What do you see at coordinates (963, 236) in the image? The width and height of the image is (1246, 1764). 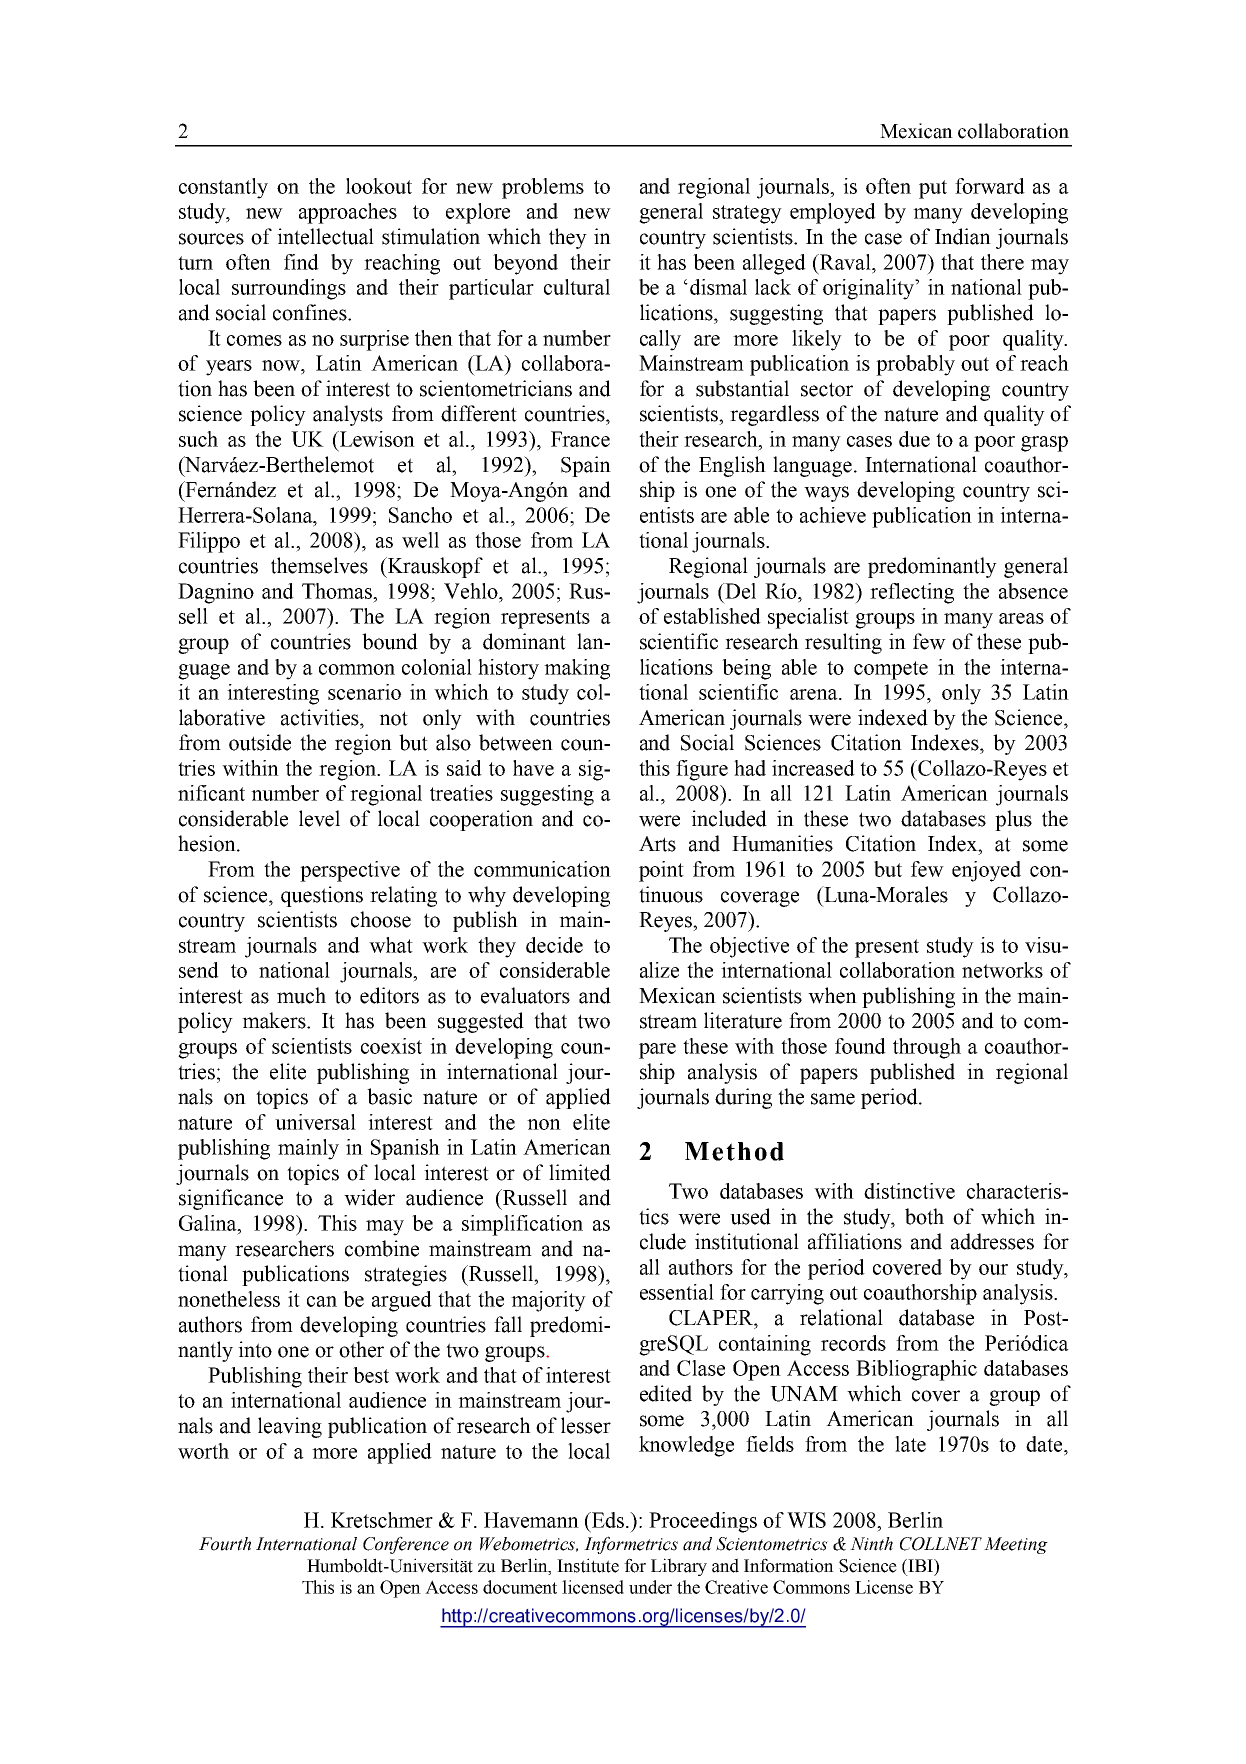 I see `Indian` at bounding box center [963, 236].
